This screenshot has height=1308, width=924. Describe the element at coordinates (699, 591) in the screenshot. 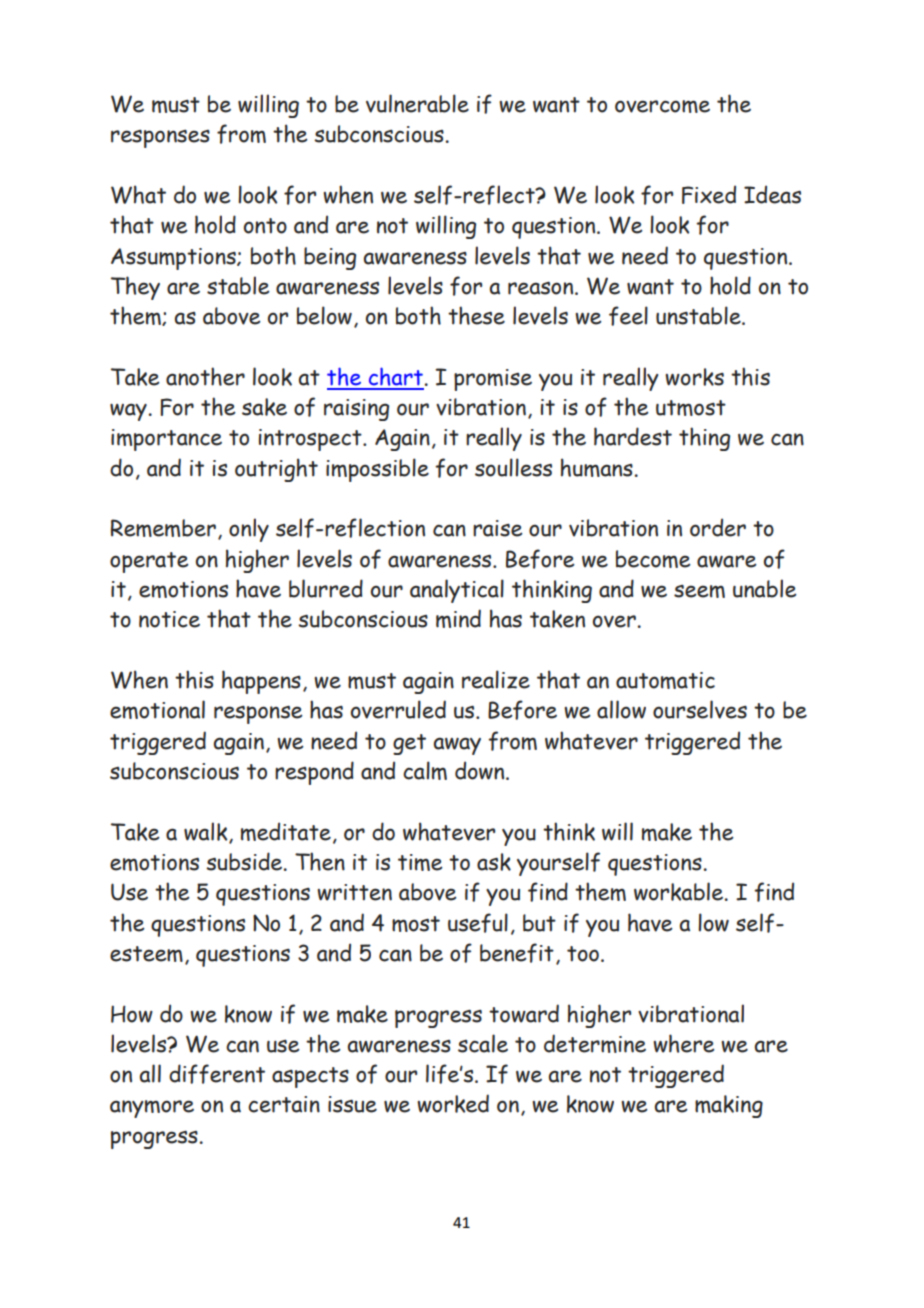

I see `seem` at that location.
